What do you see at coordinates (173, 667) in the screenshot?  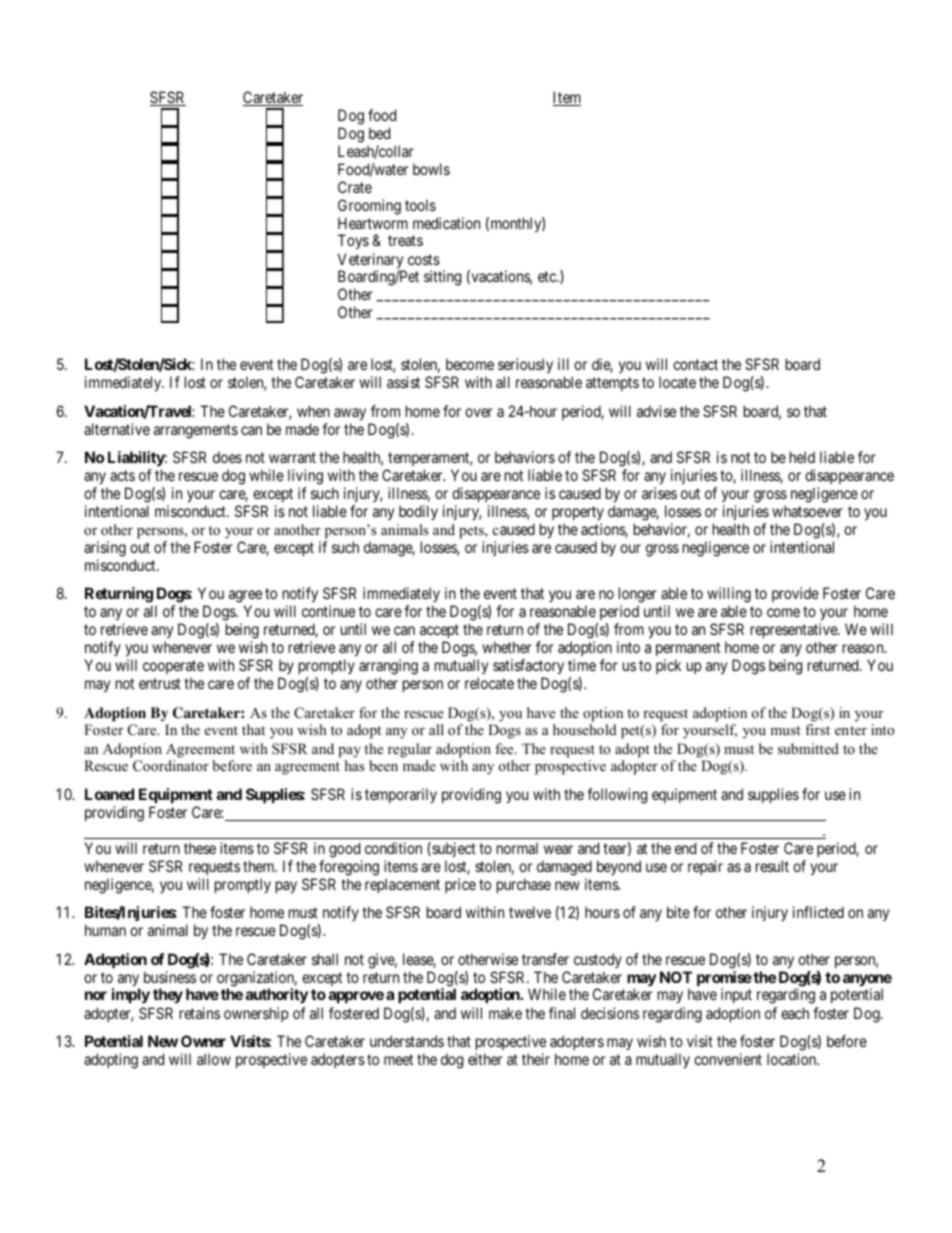 I see `cooperate` at bounding box center [173, 667].
